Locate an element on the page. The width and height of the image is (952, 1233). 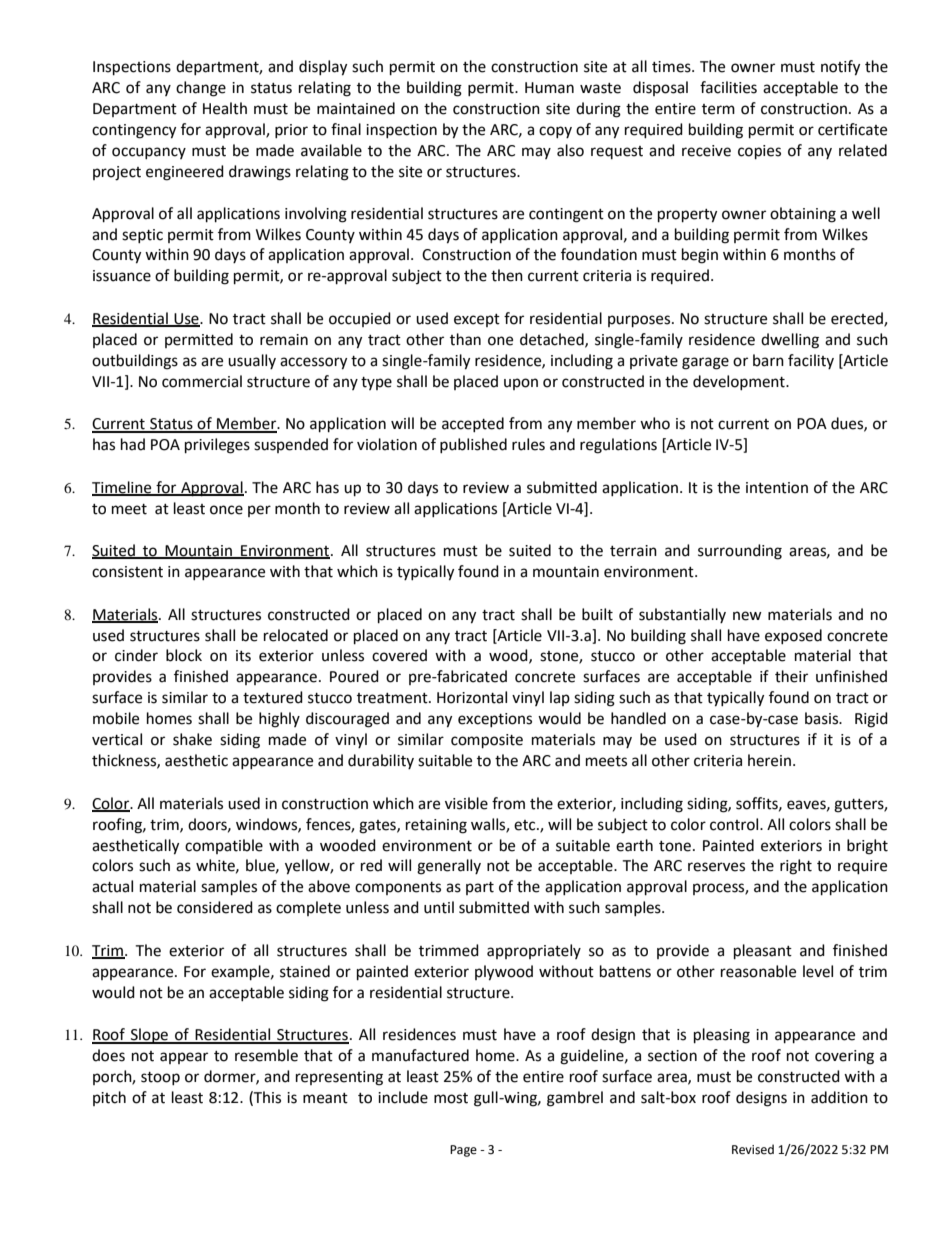
commercial is located at coordinates (202, 381).
